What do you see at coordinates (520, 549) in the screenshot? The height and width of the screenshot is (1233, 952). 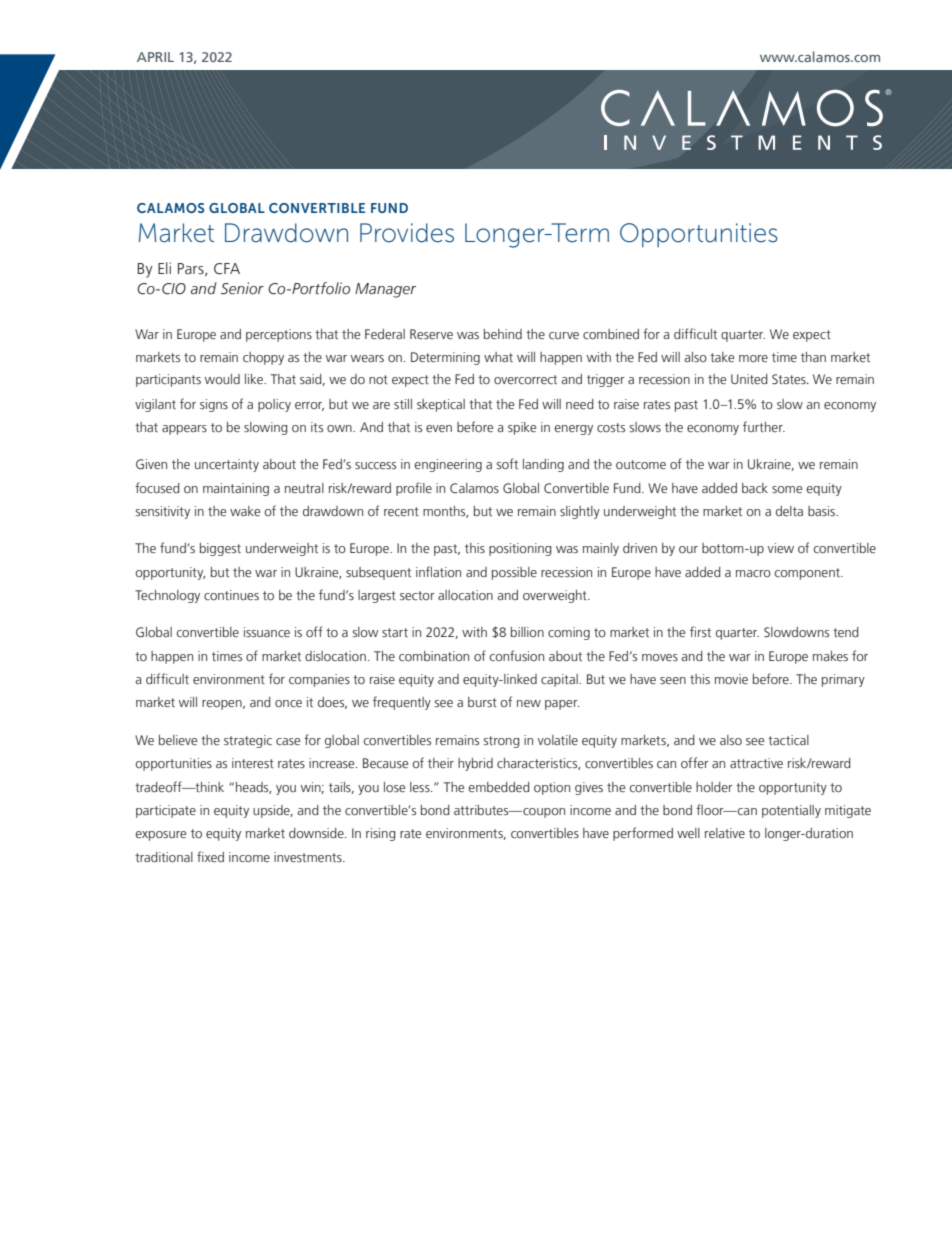 I see `positioning` at bounding box center [520, 549].
